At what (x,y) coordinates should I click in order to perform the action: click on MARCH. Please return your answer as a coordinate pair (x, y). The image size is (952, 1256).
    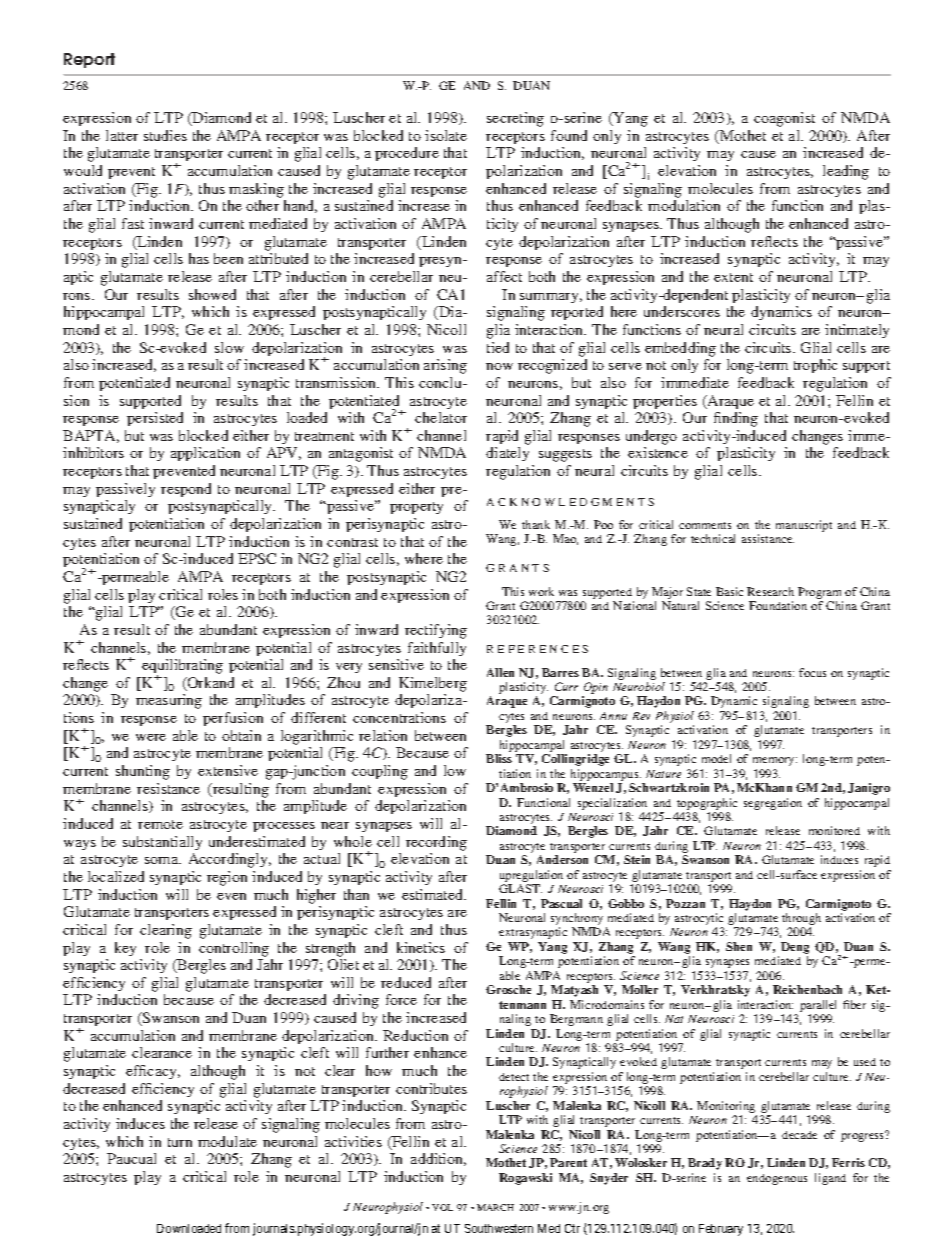
    Looking at the image, I should click on (495, 1207).
